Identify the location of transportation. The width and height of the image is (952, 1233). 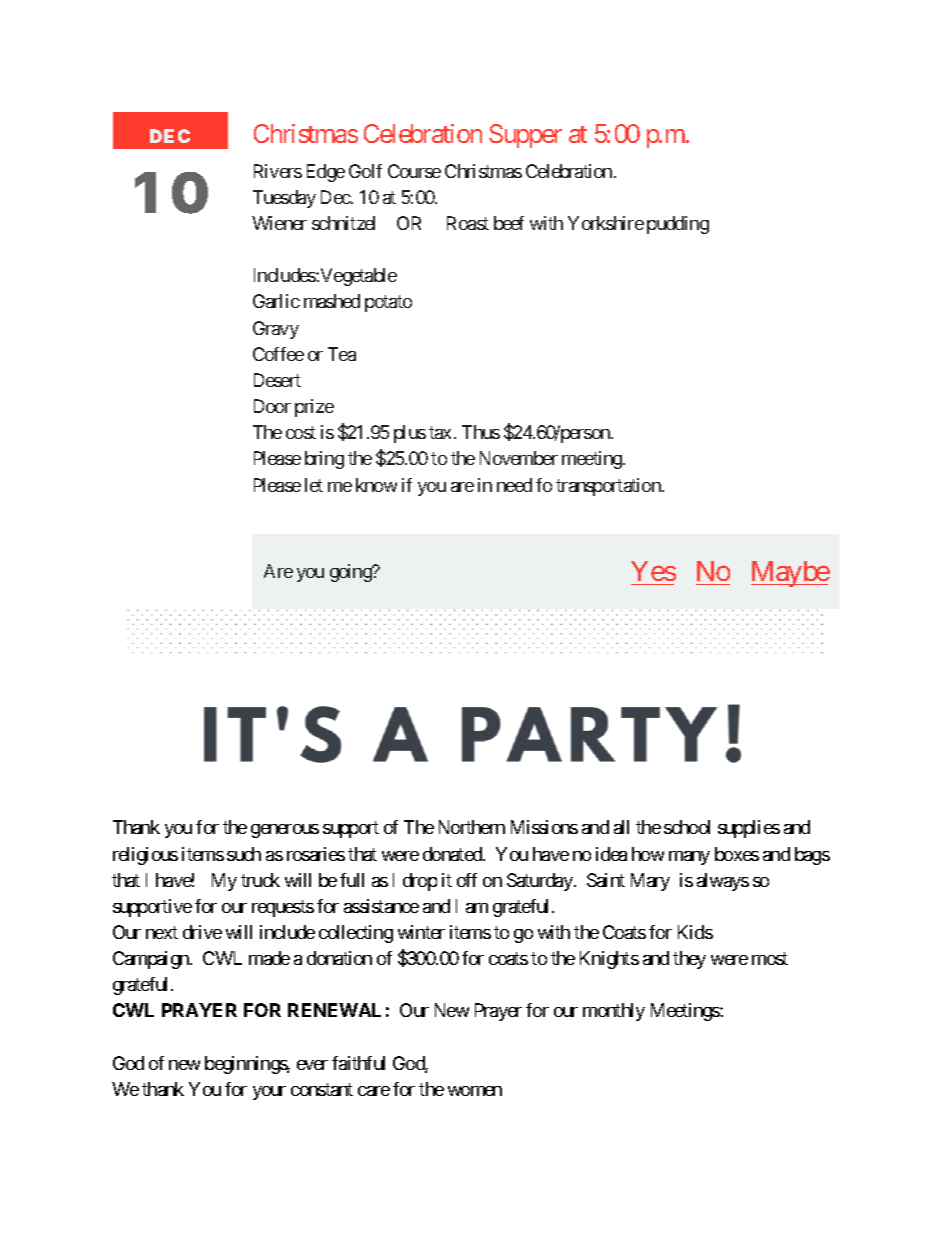
(609, 487).
